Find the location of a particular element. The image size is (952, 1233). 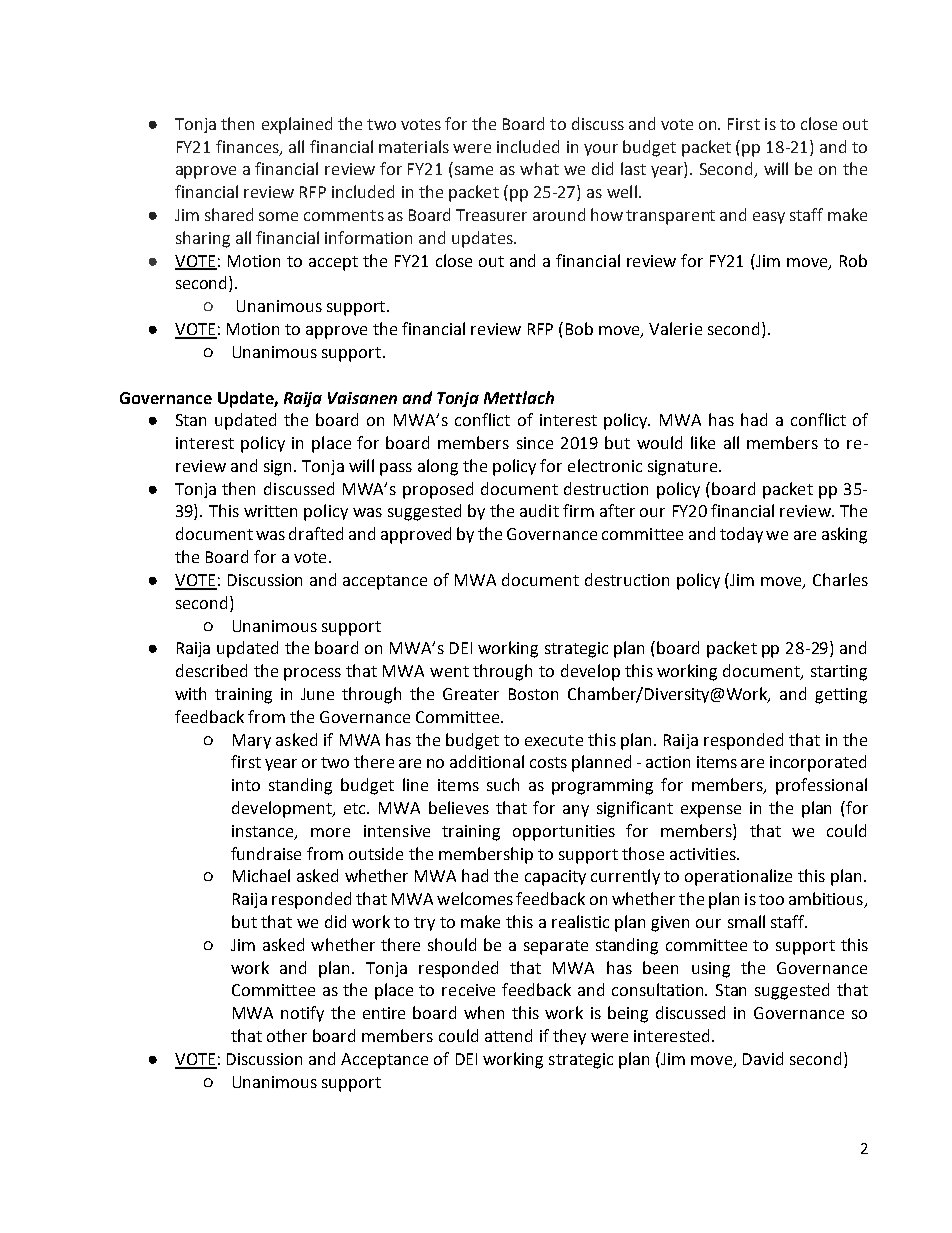

Charles is located at coordinates (840, 579).
